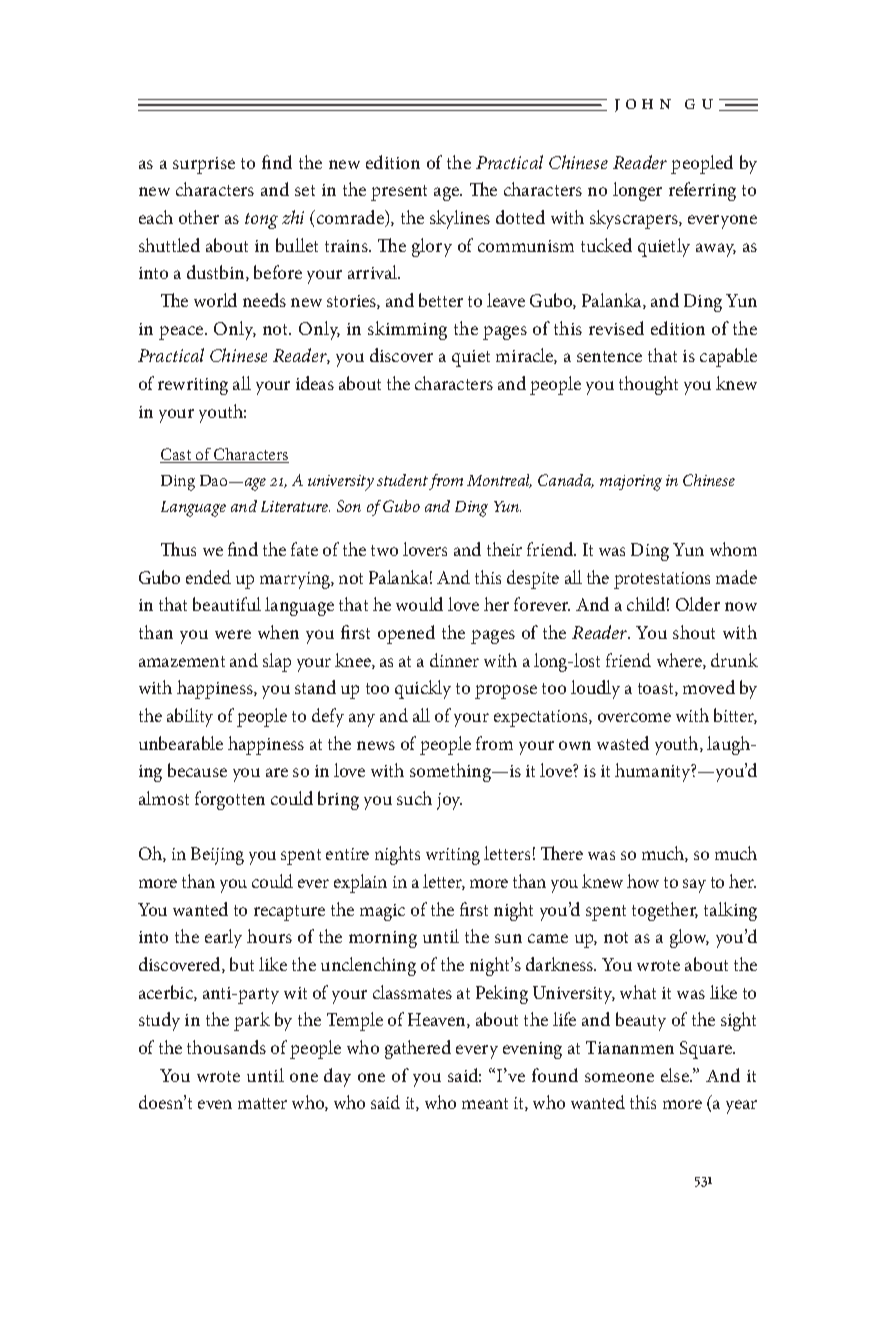 The height and width of the screenshot is (1328, 896). Describe the element at coordinates (698, 604) in the screenshot. I see `Older` at that location.
